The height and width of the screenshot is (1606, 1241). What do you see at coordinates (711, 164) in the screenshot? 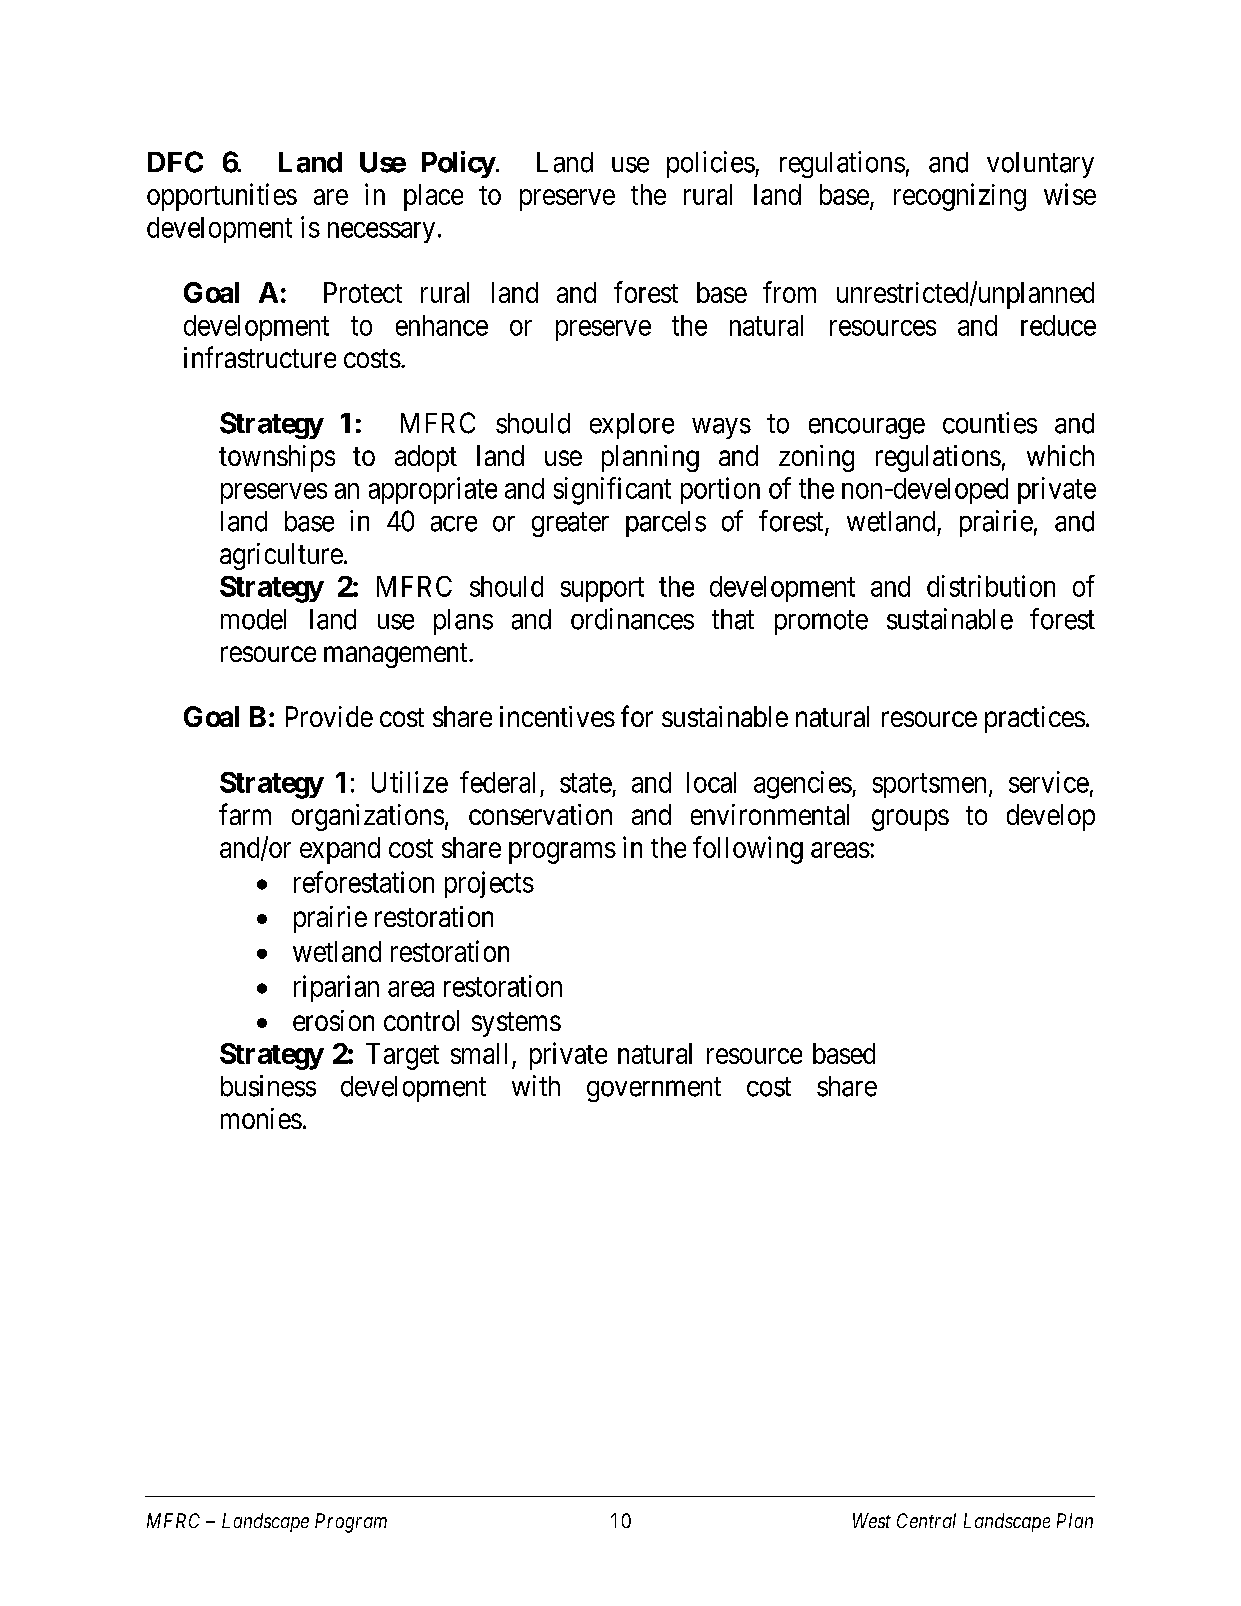
I see `policies` at bounding box center [711, 164].
